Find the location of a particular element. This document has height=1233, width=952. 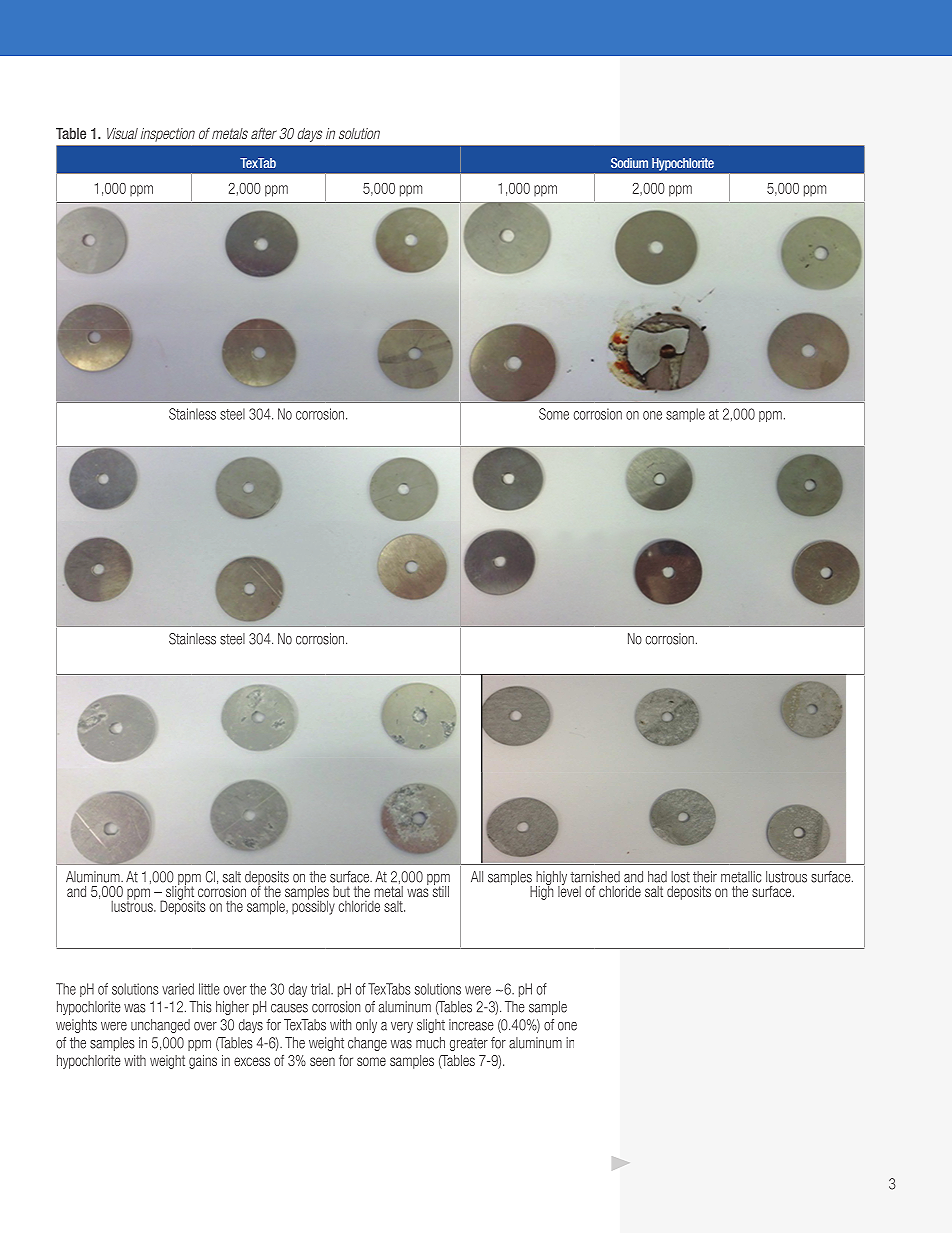

inspection is located at coordinates (168, 135).
